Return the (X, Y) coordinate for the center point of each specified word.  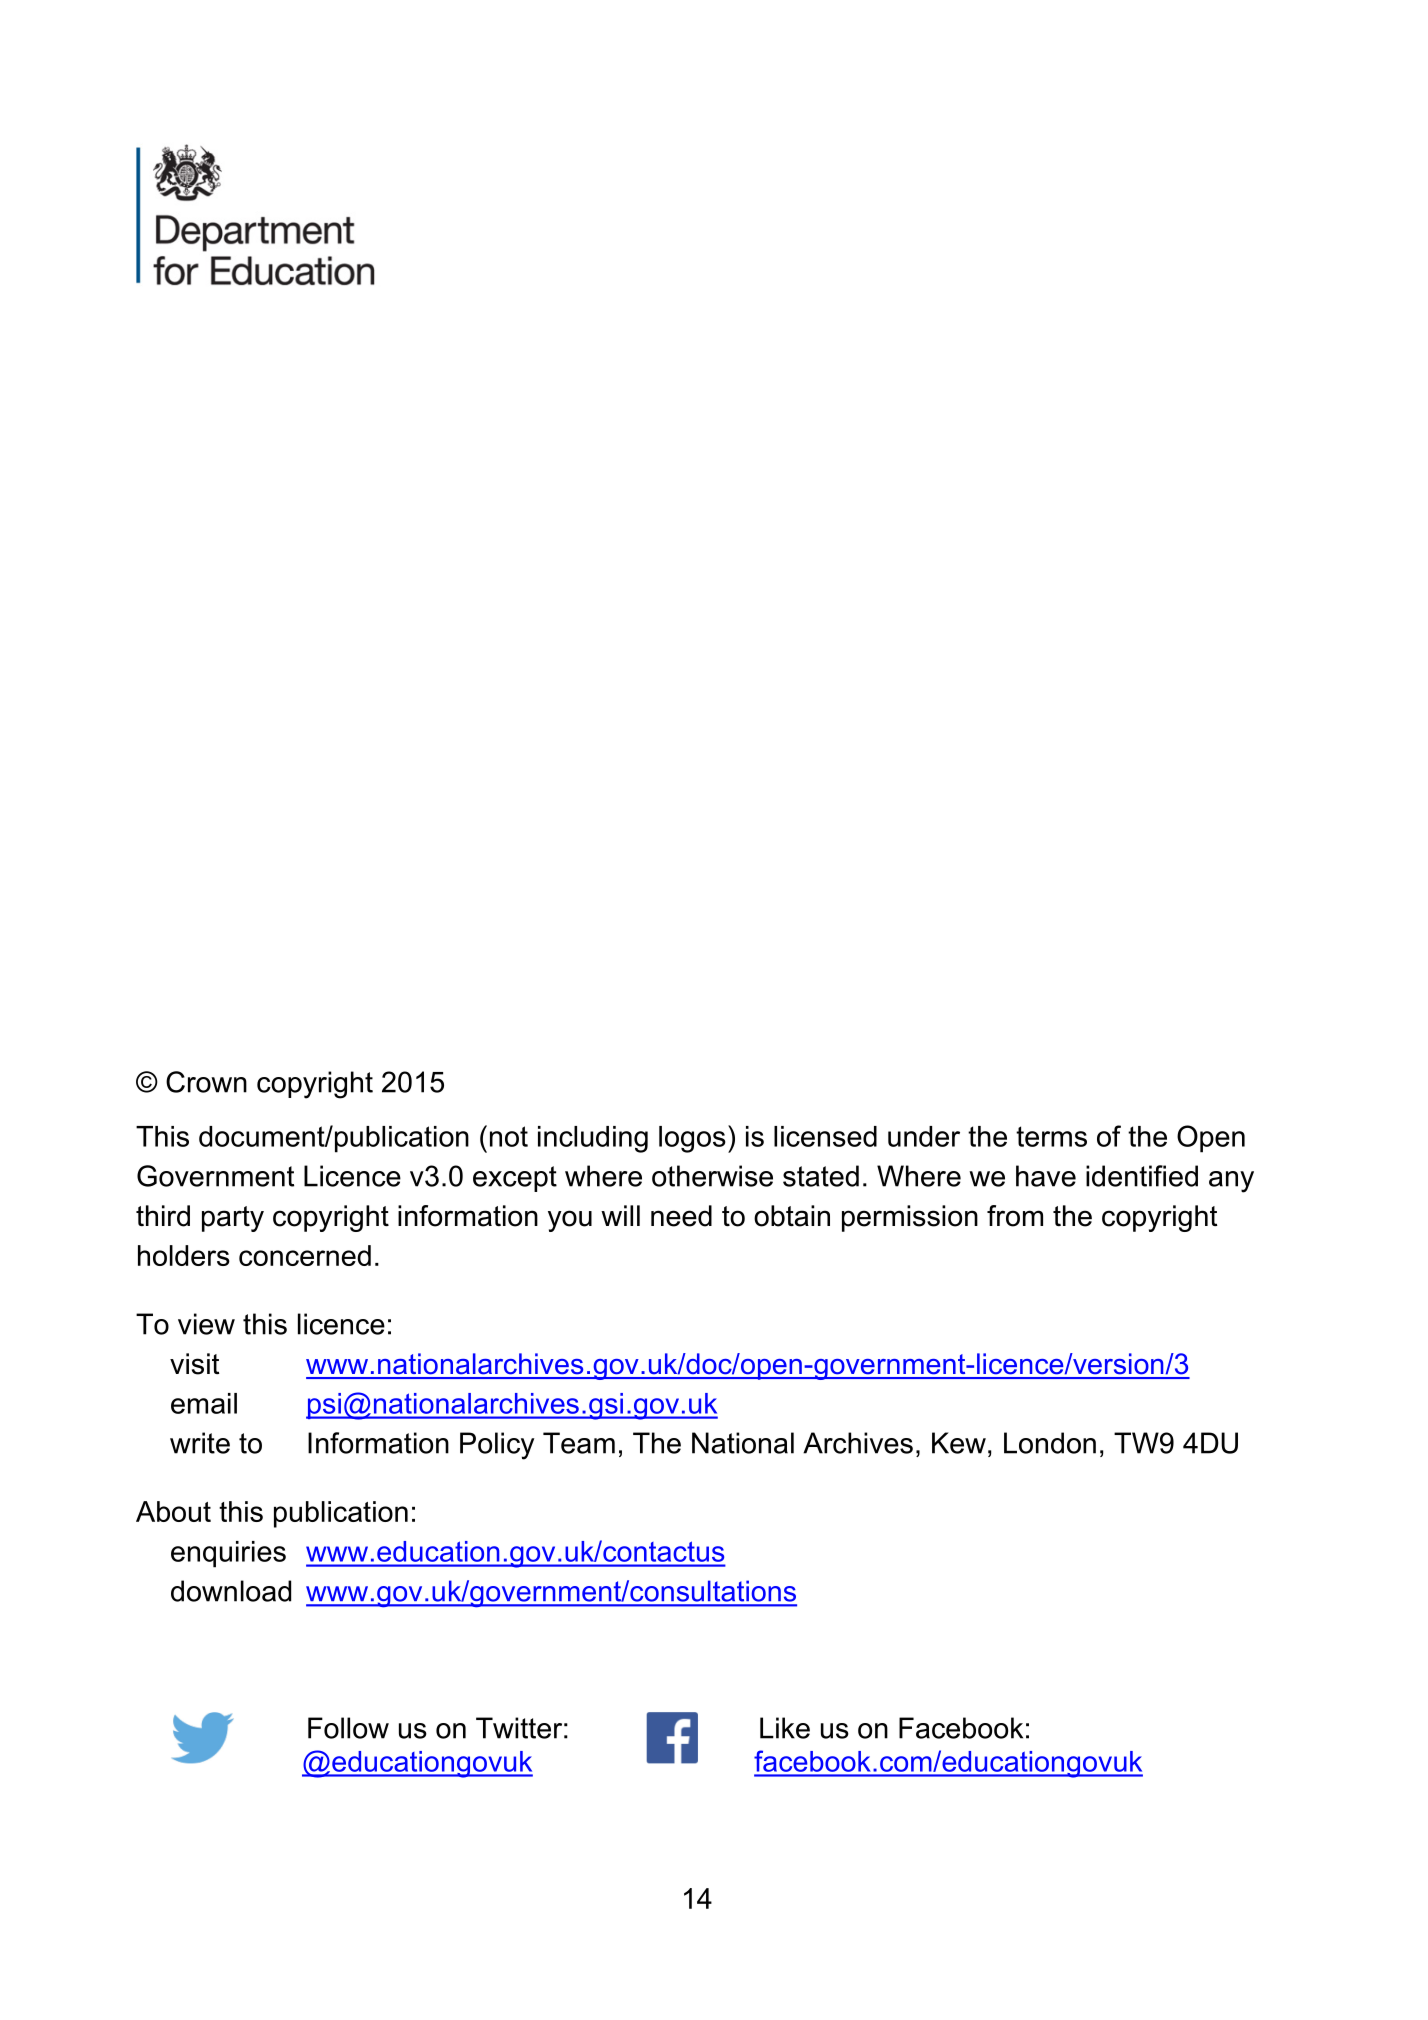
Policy (497, 1446)
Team (579, 1443)
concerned (305, 1255)
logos (692, 1139)
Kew (959, 1443)
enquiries (228, 1554)
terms (1051, 1136)
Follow (348, 1728)
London (1050, 1443)
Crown (206, 1082)
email (204, 1403)
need (681, 1216)
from (1015, 1216)
